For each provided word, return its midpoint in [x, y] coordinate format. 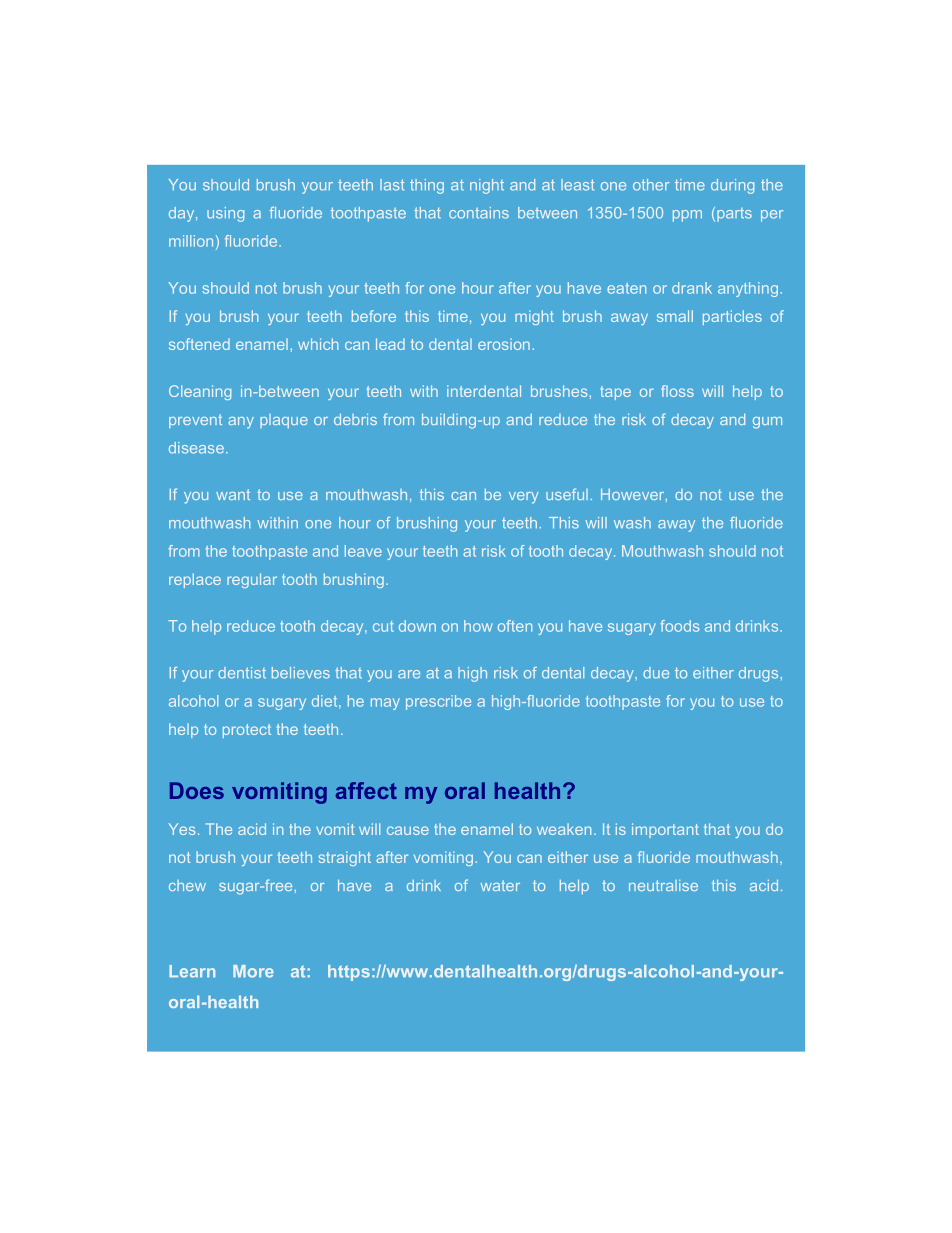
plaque [284, 421]
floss [677, 391]
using [225, 214]
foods [679, 626]
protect [247, 731]
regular [252, 580]
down [417, 626]
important [665, 830]
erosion [504, 344]
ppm [687, 216]
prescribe [438, 702]
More [253, 971]
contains [479, 213]
